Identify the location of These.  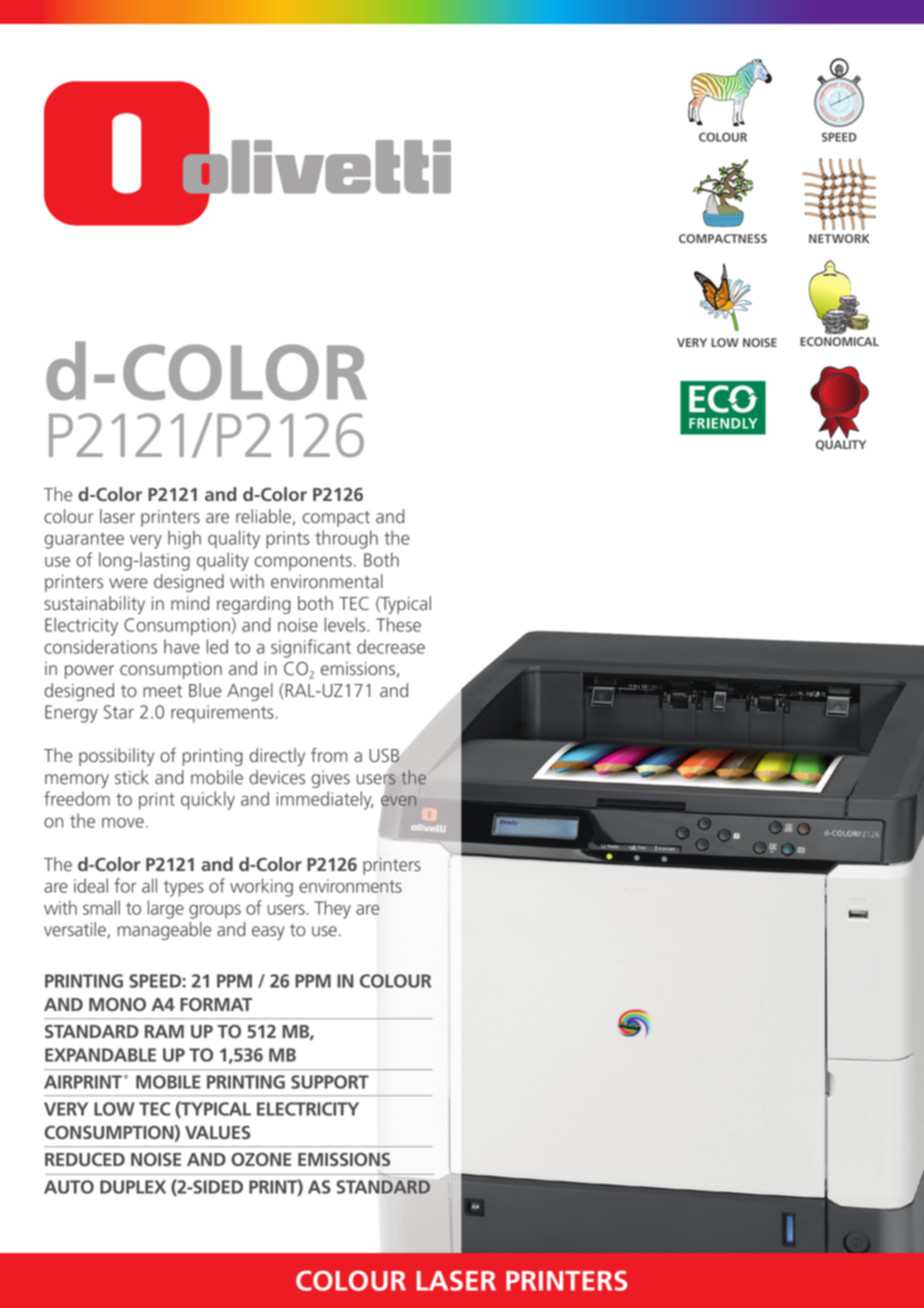
(398, 624).
